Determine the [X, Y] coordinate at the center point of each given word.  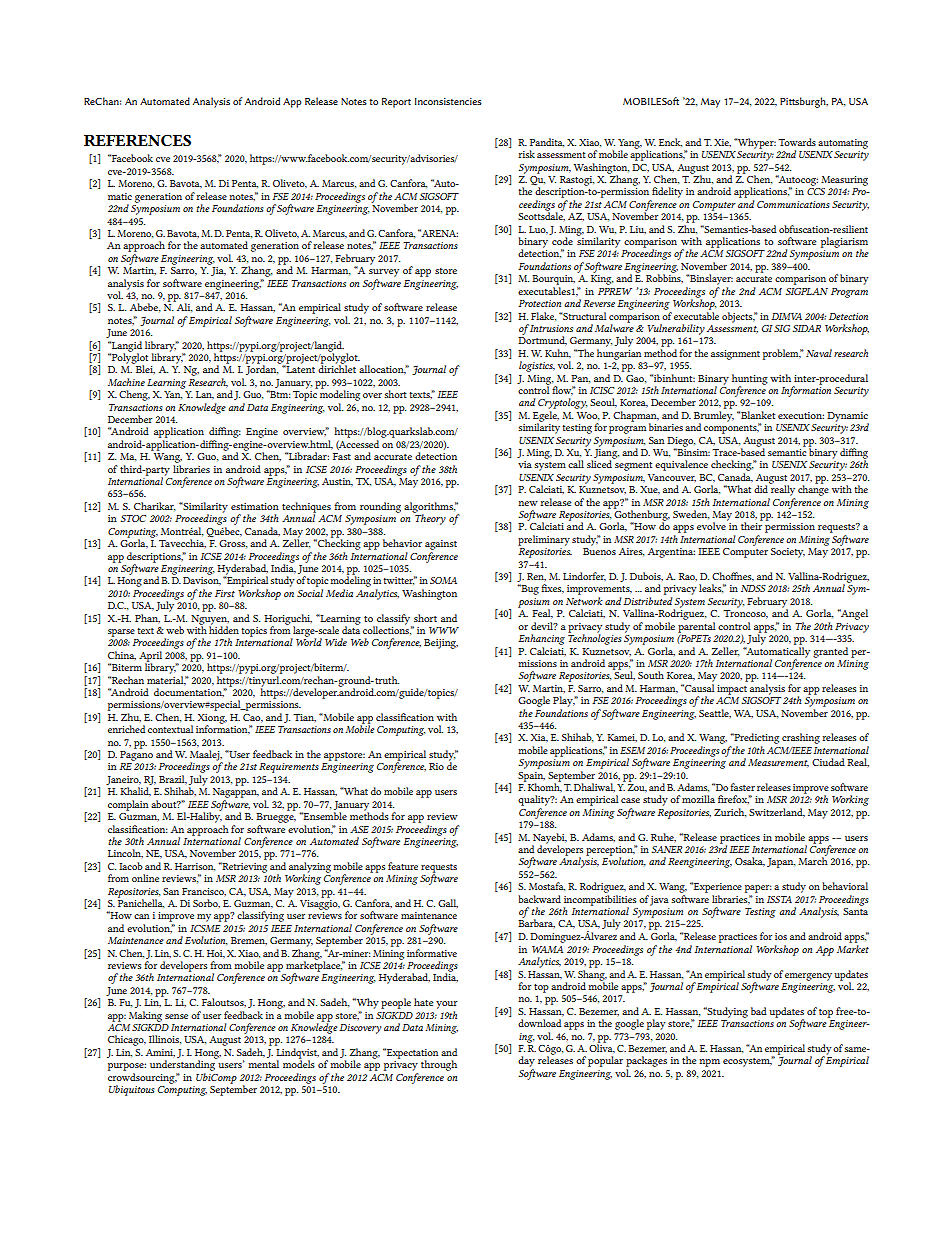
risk [526, 154]
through [439, 1065]
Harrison [195, 867]
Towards [797, 142]
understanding [184, 1064]
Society [788, 553]
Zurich [730, 812]
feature [403, 866]
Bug [529, 589]
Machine [126, 382]
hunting [750, 380]
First [225, 593]
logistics [537, 366]
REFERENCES [137, 140]
